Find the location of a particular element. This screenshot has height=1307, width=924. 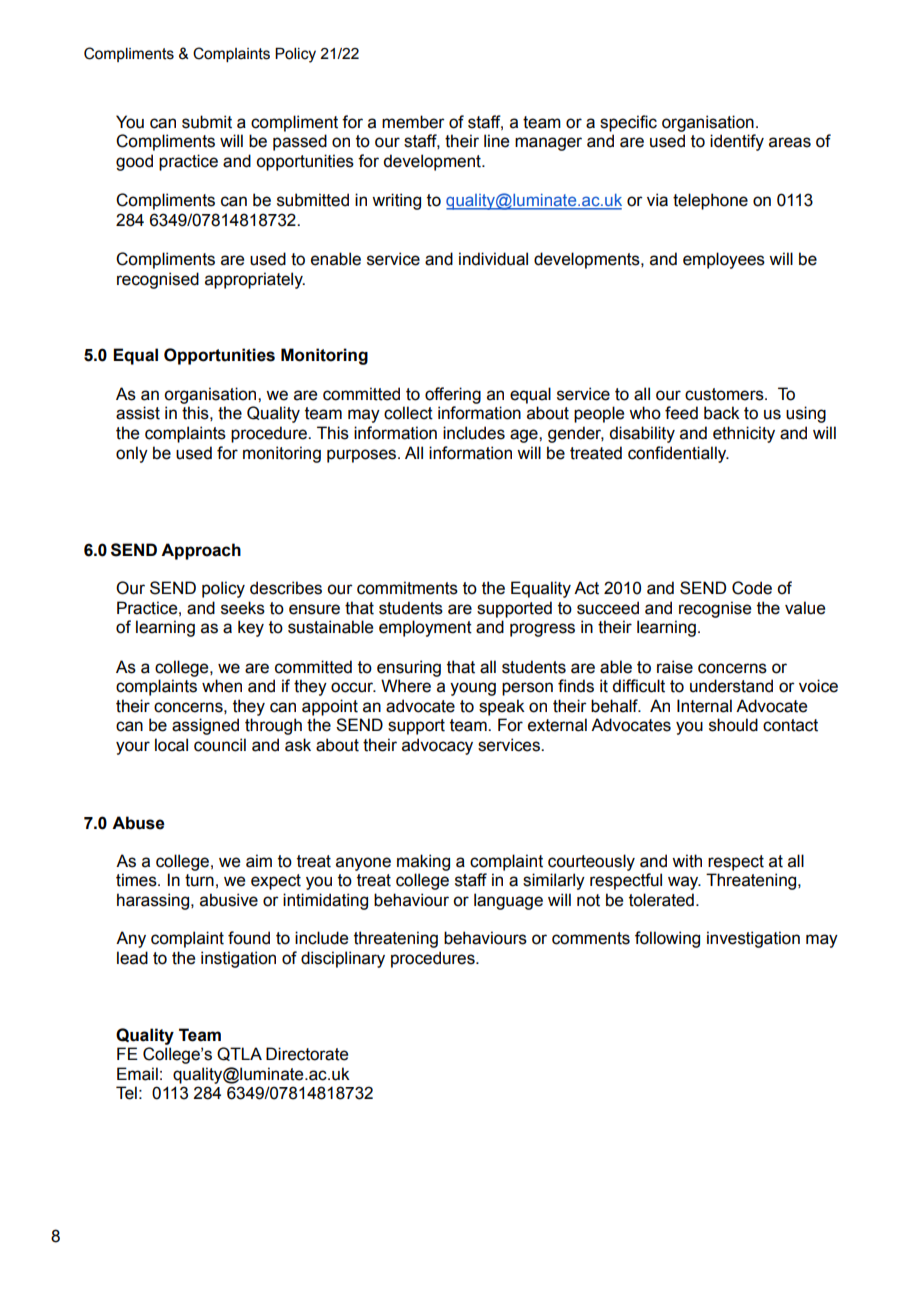

Code is located at coordinates (752, 588).
